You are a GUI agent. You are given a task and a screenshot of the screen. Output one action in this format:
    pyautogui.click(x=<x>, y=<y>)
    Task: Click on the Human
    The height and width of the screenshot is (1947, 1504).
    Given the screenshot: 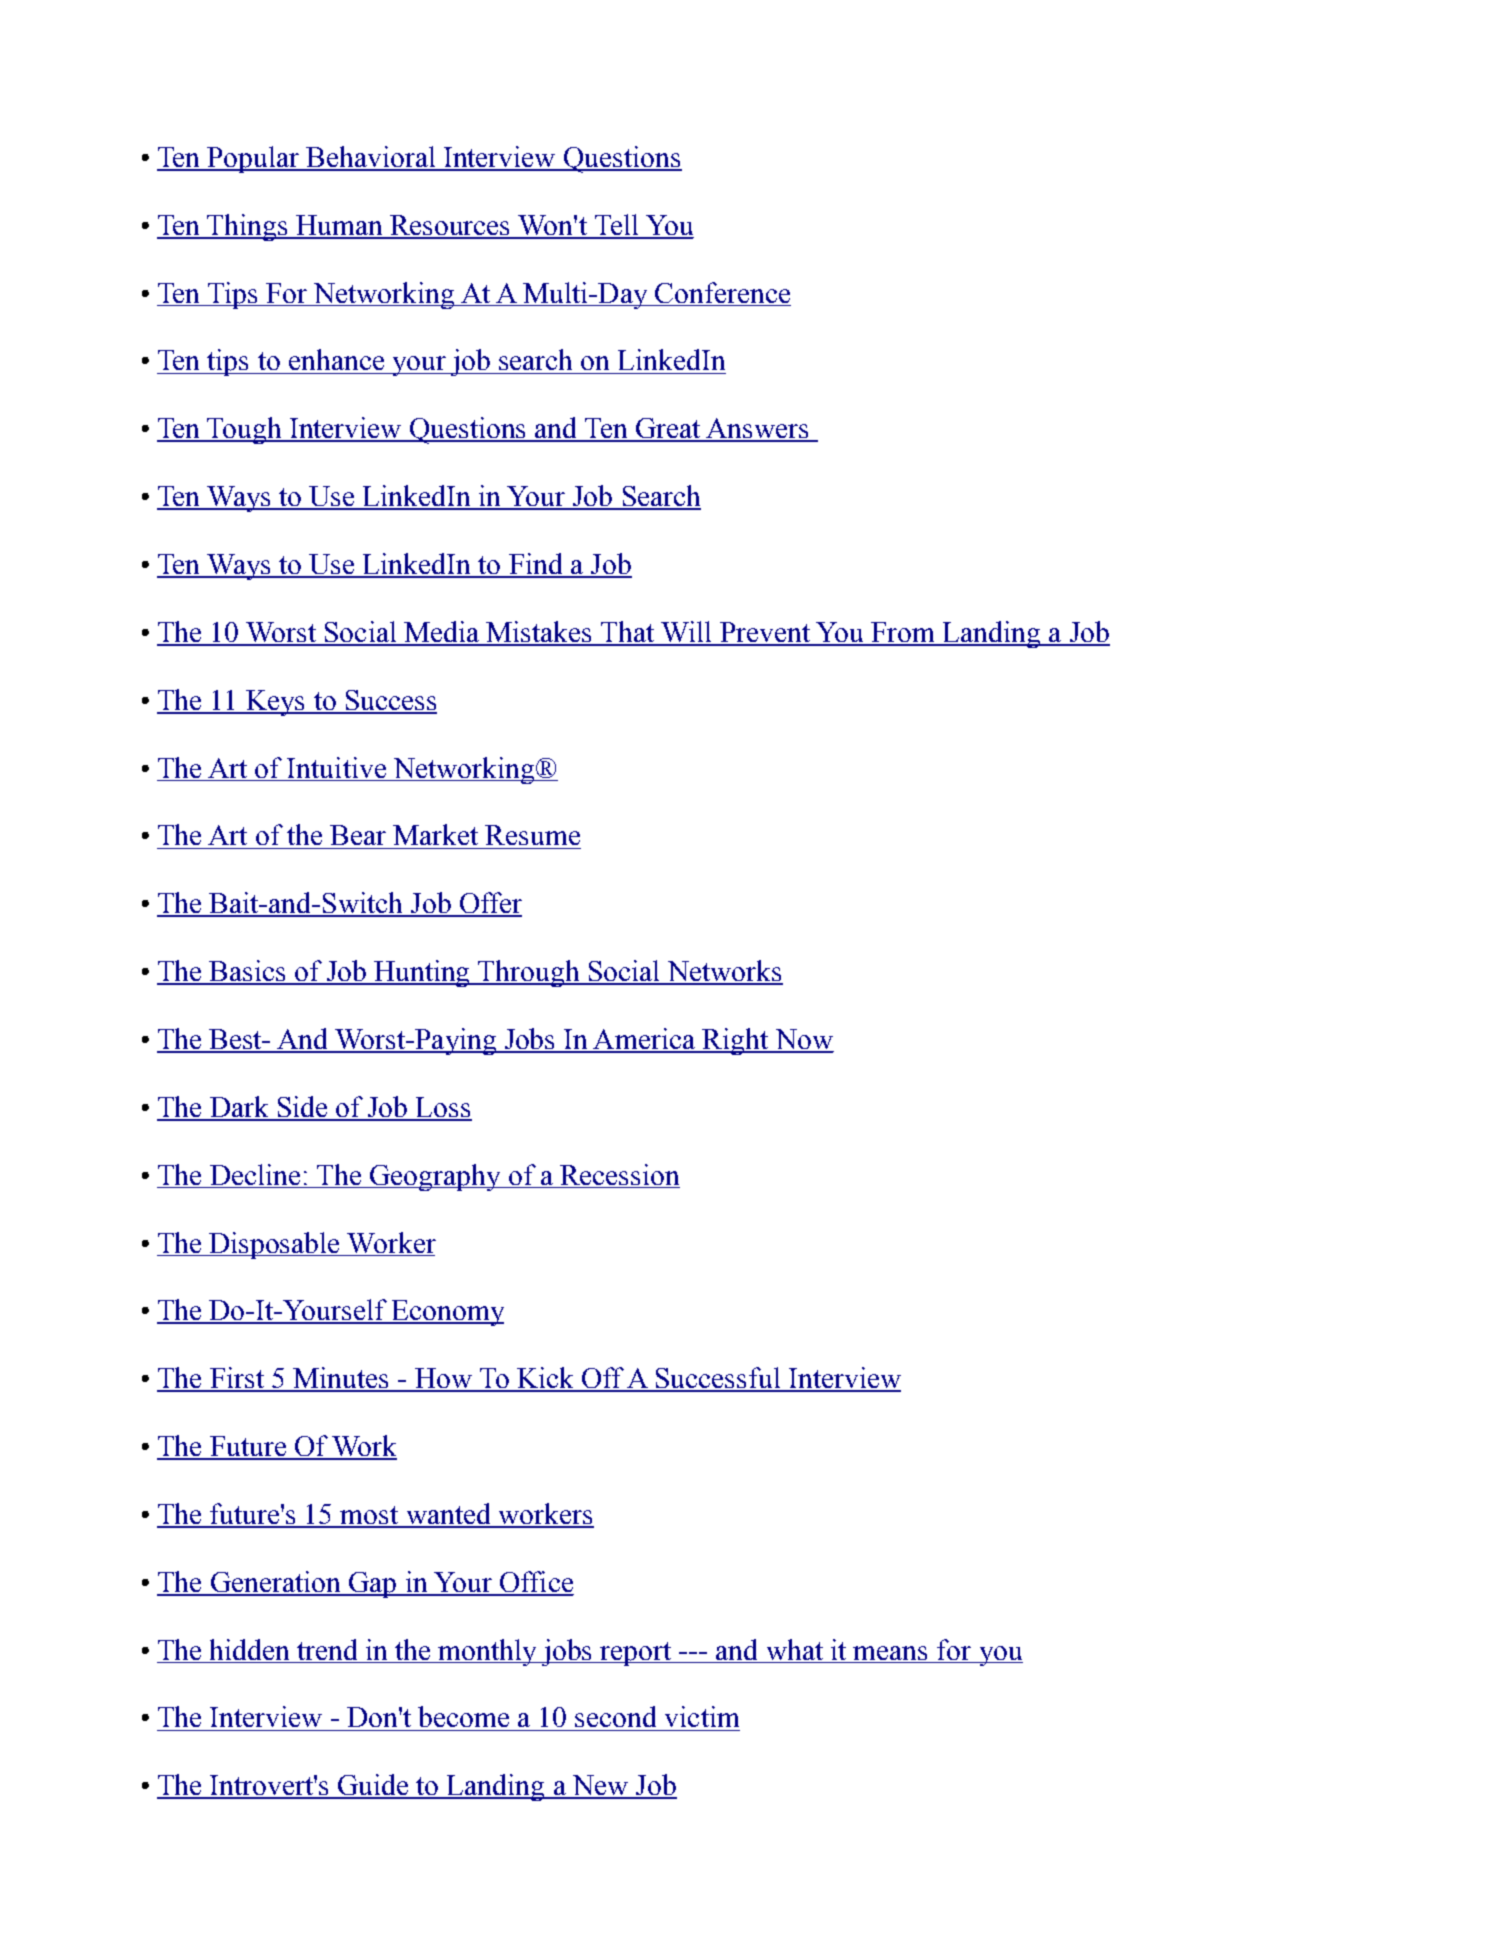 What is the action you would take?
    pyautogui.click(x=340, y=226)
